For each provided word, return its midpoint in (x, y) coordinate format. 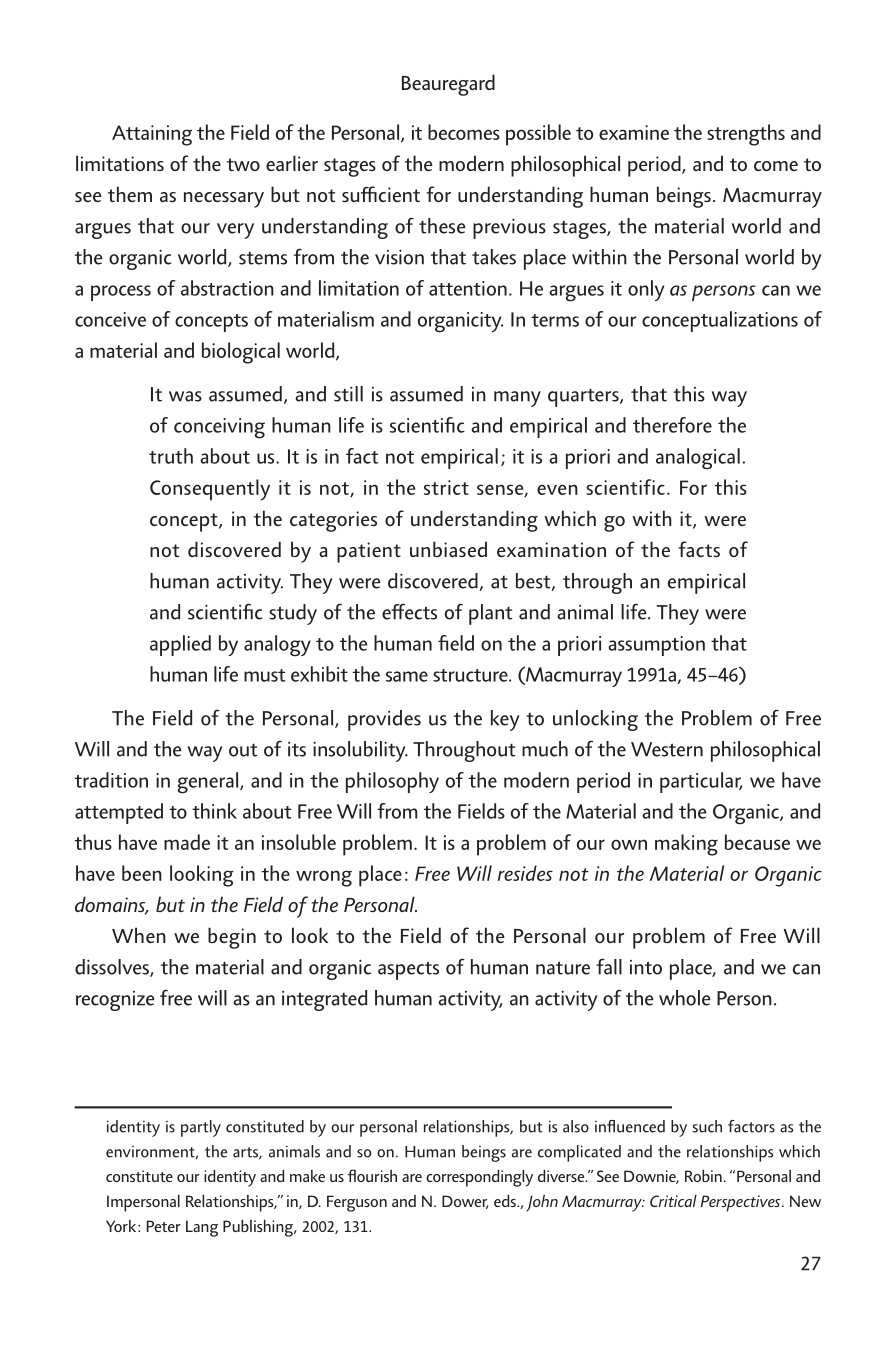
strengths (746, 135)
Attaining (152, 135)
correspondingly (479, 1178)
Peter (164, 1226)
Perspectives (742, 1203)
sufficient (381, 194)
